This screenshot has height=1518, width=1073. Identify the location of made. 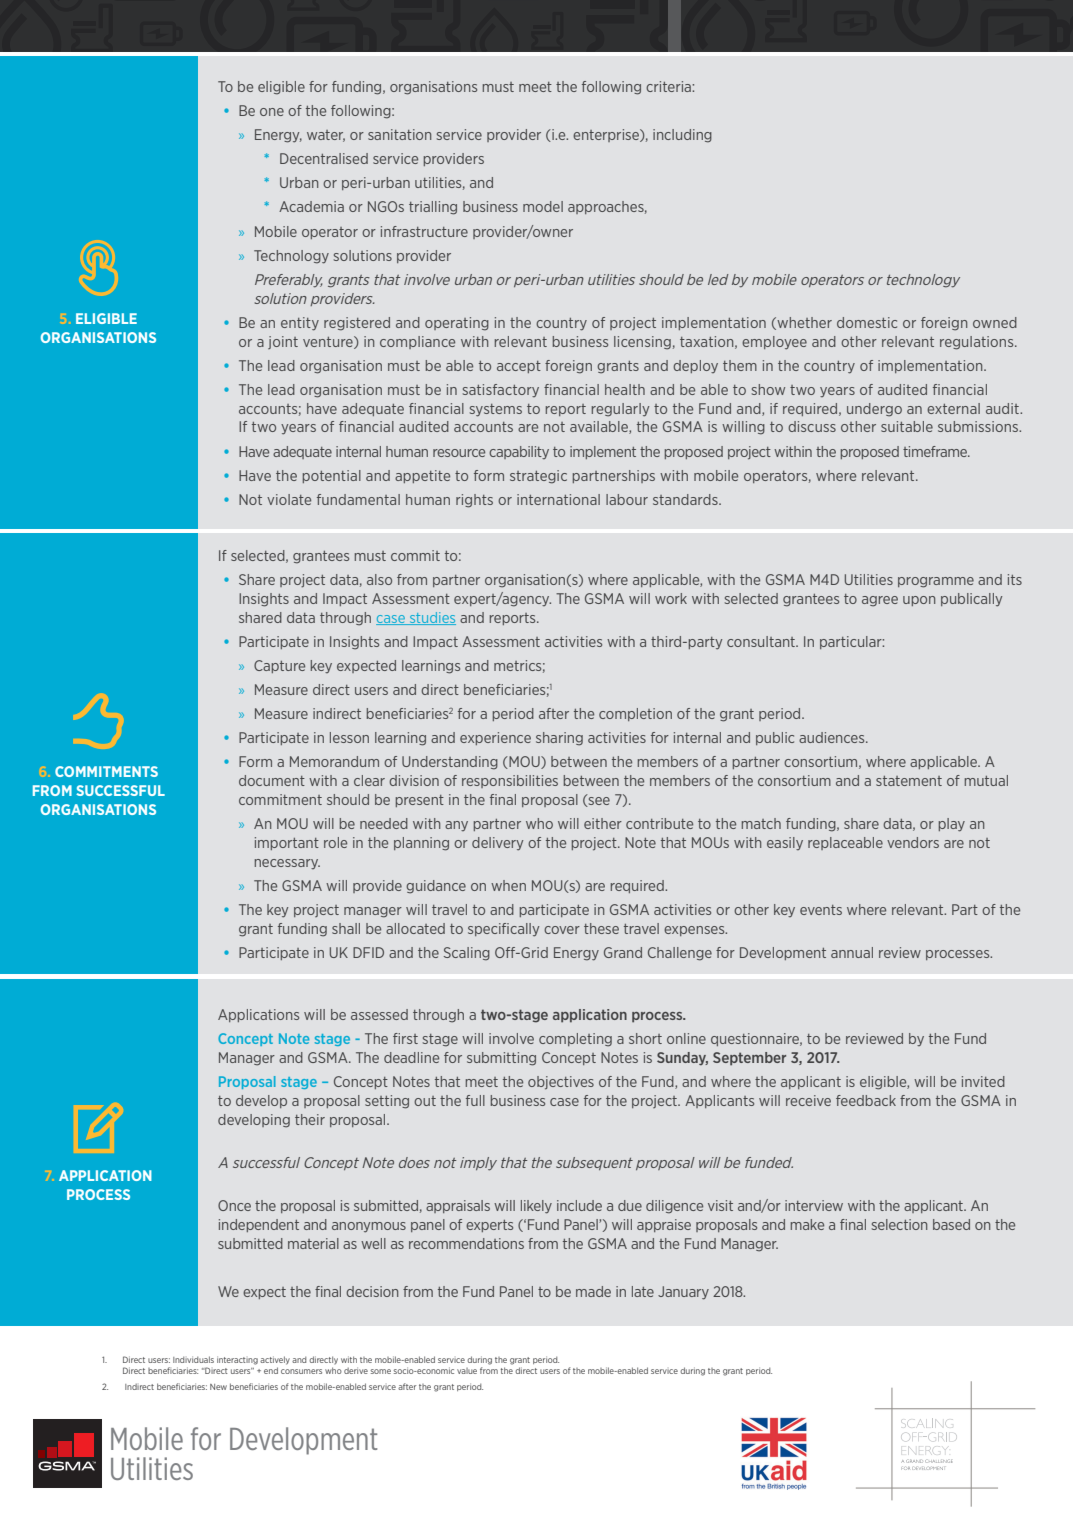
(593, 1291).
